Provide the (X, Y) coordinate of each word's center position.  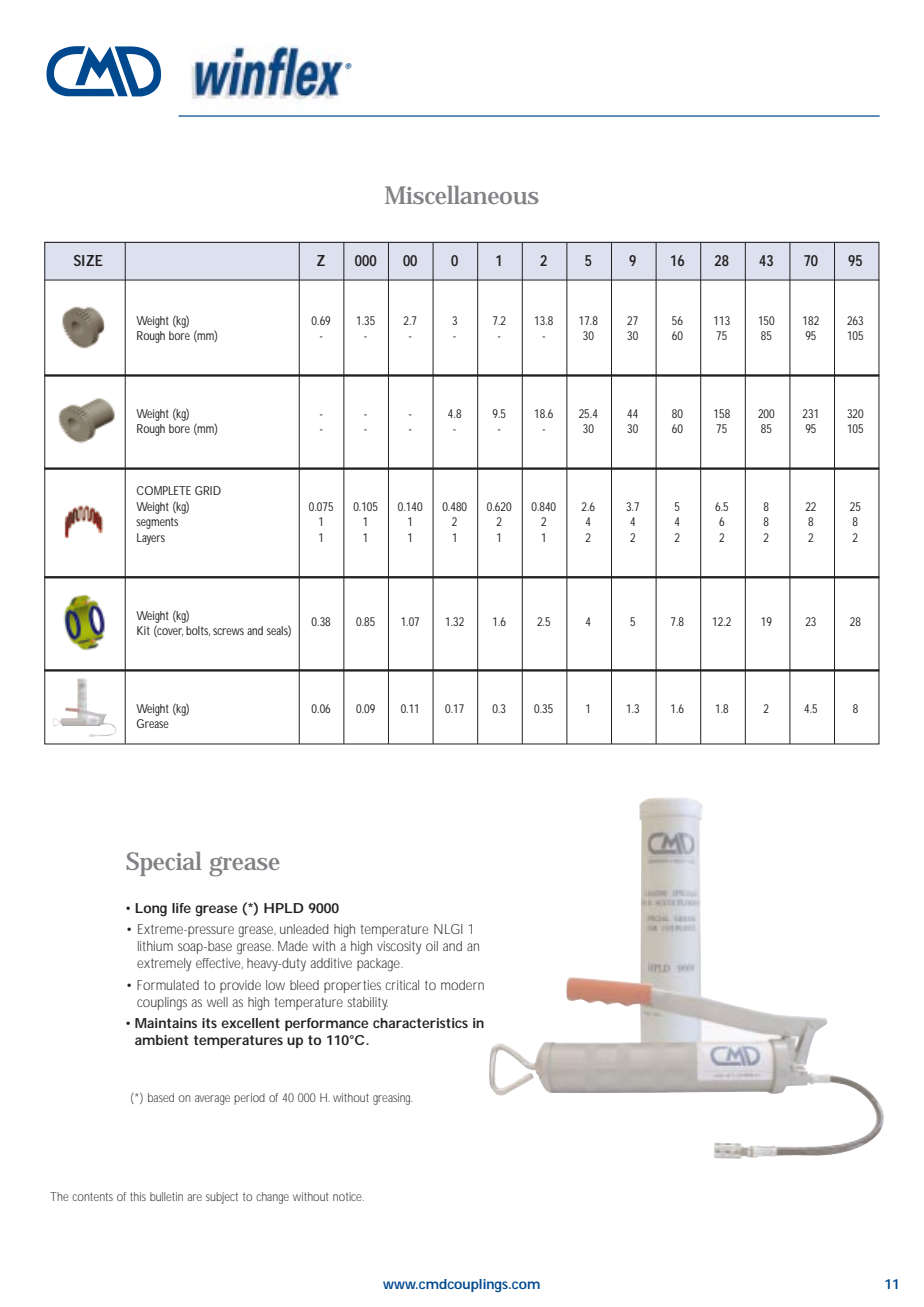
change (272, 1198)
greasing (392, 1099)
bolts (198, 631)
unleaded (304, 929)
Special (163, 864)
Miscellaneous (462, 195)
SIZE (88, 260)
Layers (151, 539)
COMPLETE (164, 490)
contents (92, 1196)
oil (432, 946)
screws (228, 631)
